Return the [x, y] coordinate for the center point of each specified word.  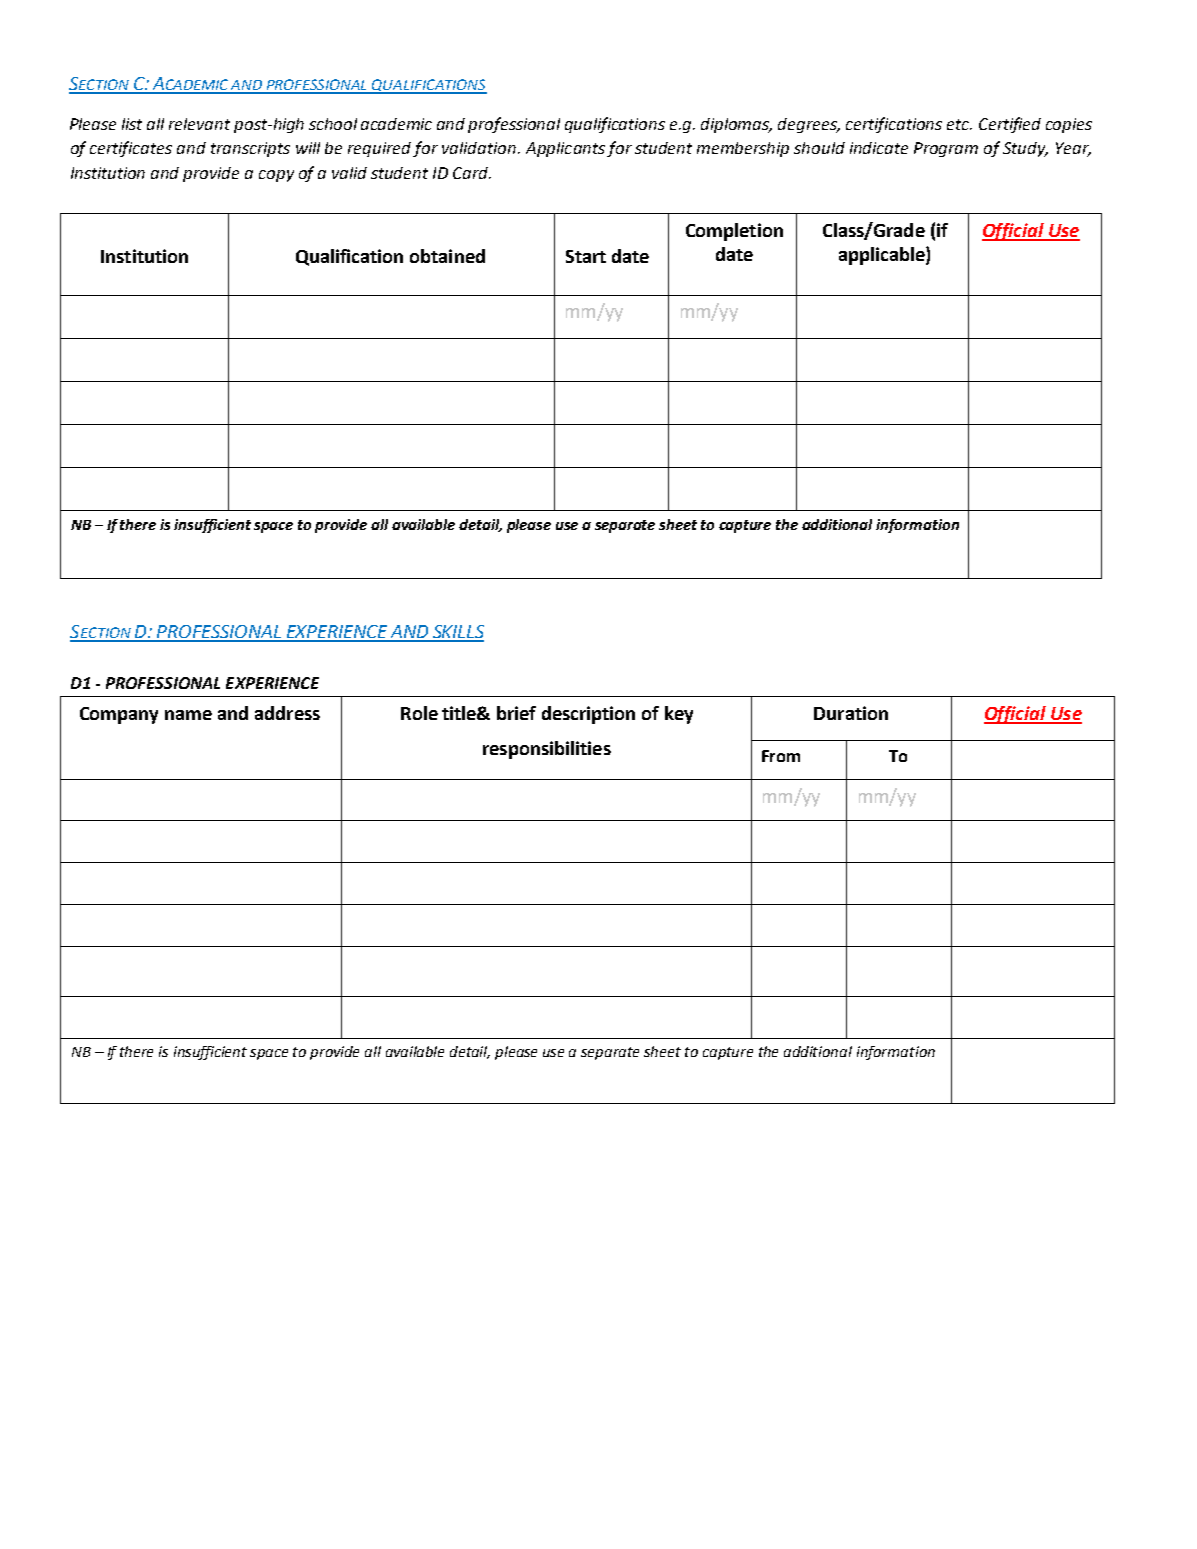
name [188, 715]
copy [276, 176]
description [588, 715]
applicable [883, 256]
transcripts [250, 149]
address [287, 713]
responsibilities [547, 750]
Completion [734, 232]
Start [586, 256]
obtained [447, 256]
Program [946, 149]
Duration [851, 713]
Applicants [565, 149]
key [679, 715]
